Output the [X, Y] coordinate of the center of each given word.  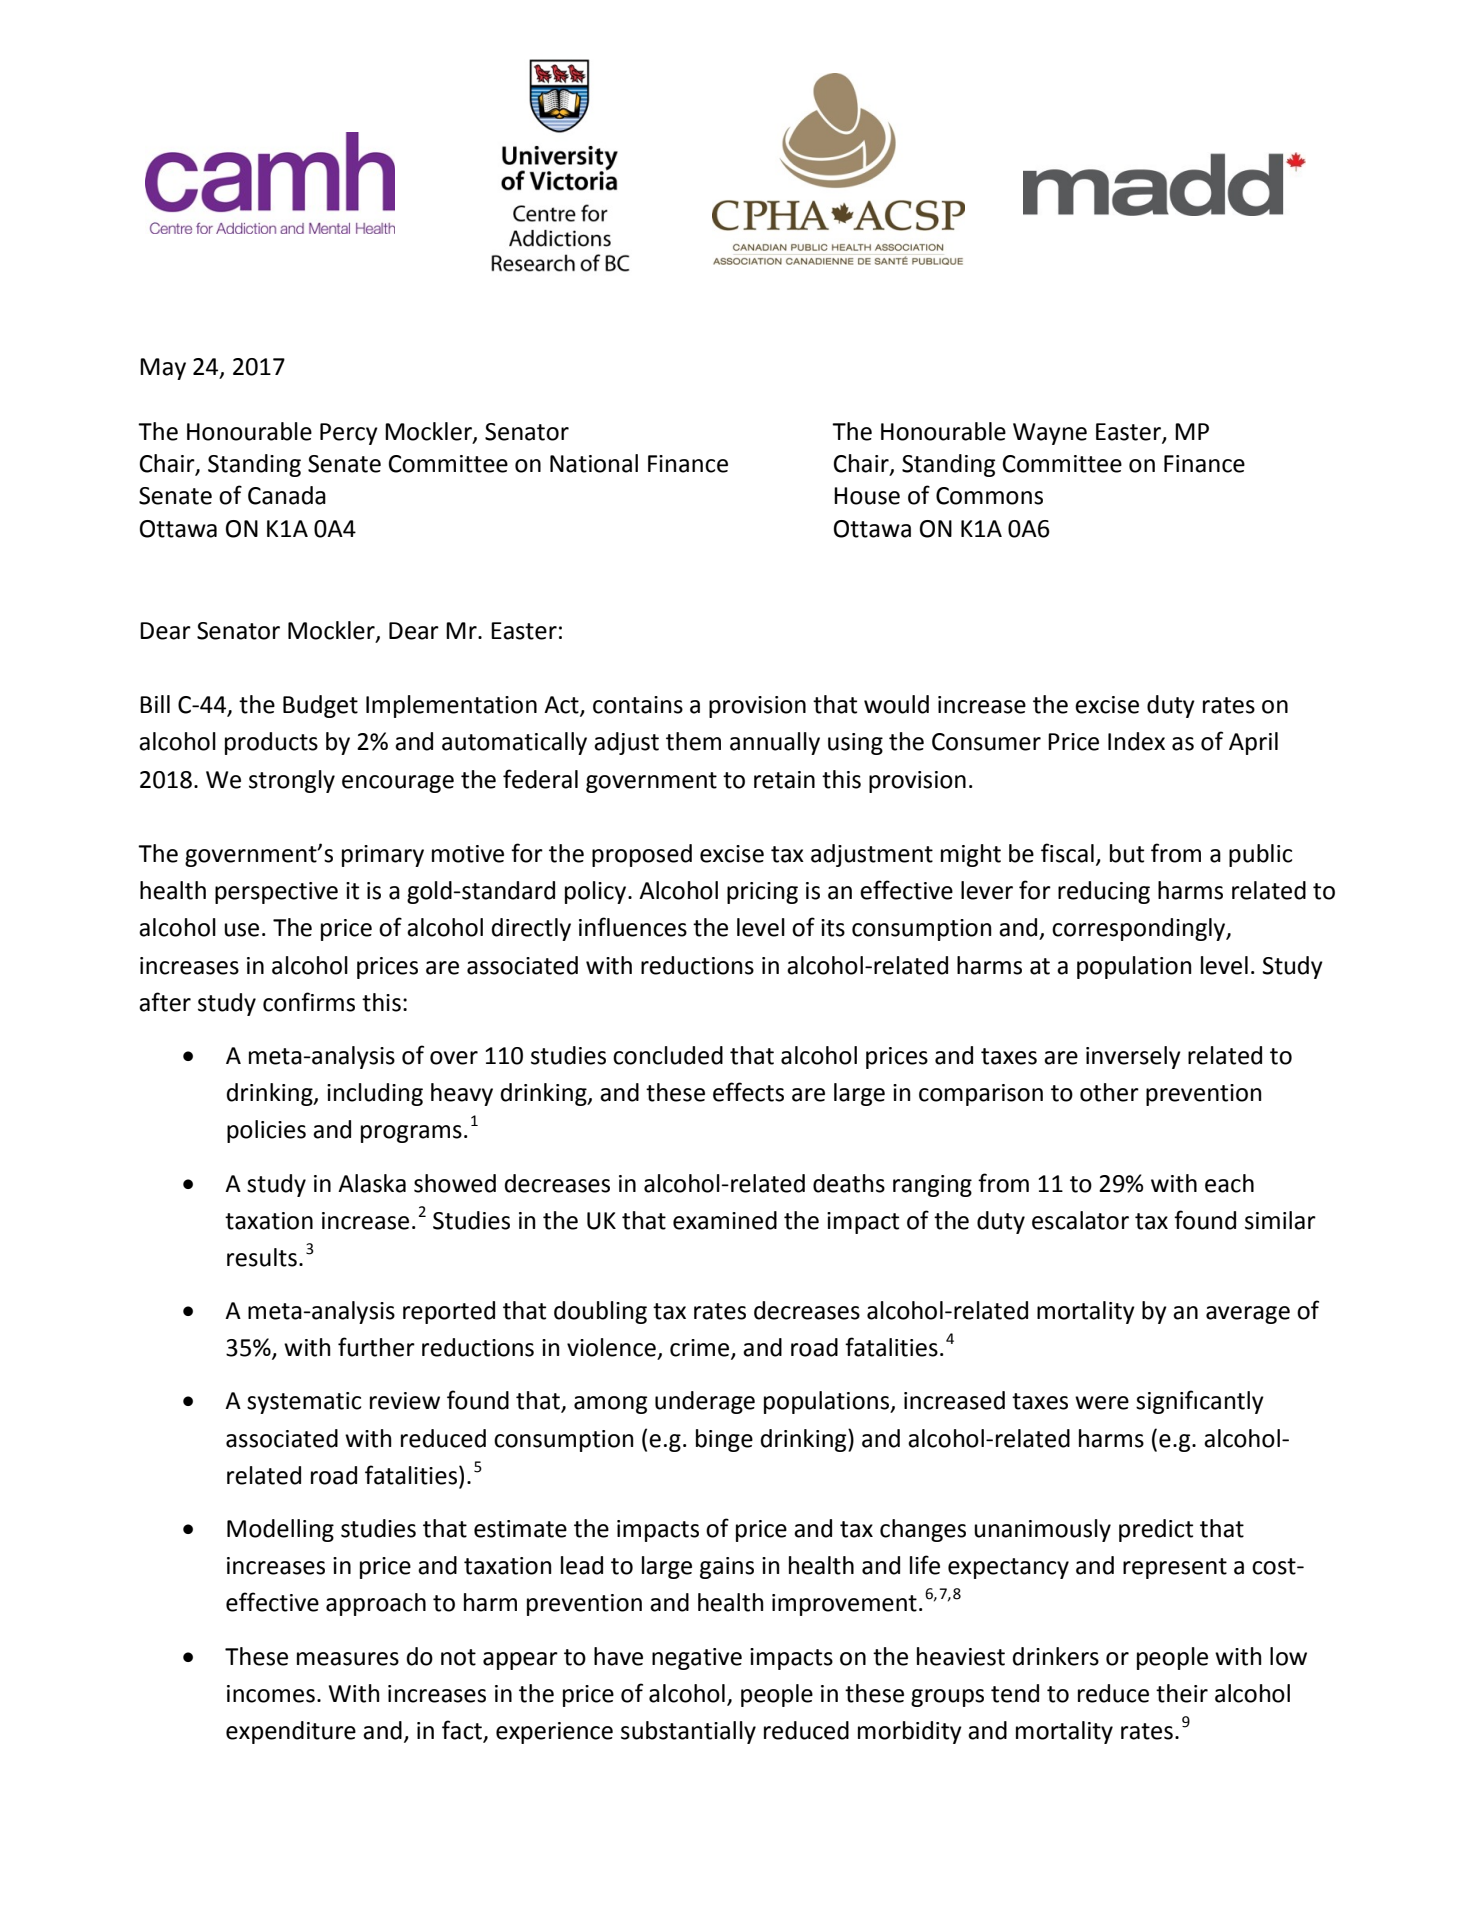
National [594, 463]
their [1182, 1693]
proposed [642, 855]
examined [725, 1220]
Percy [349, 434]
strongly [292, 781]
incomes [271, 1694]
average [1248, 1315]
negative [697, 1659]
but [1127, 853]
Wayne [1050, 434]
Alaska [372, 1183]
